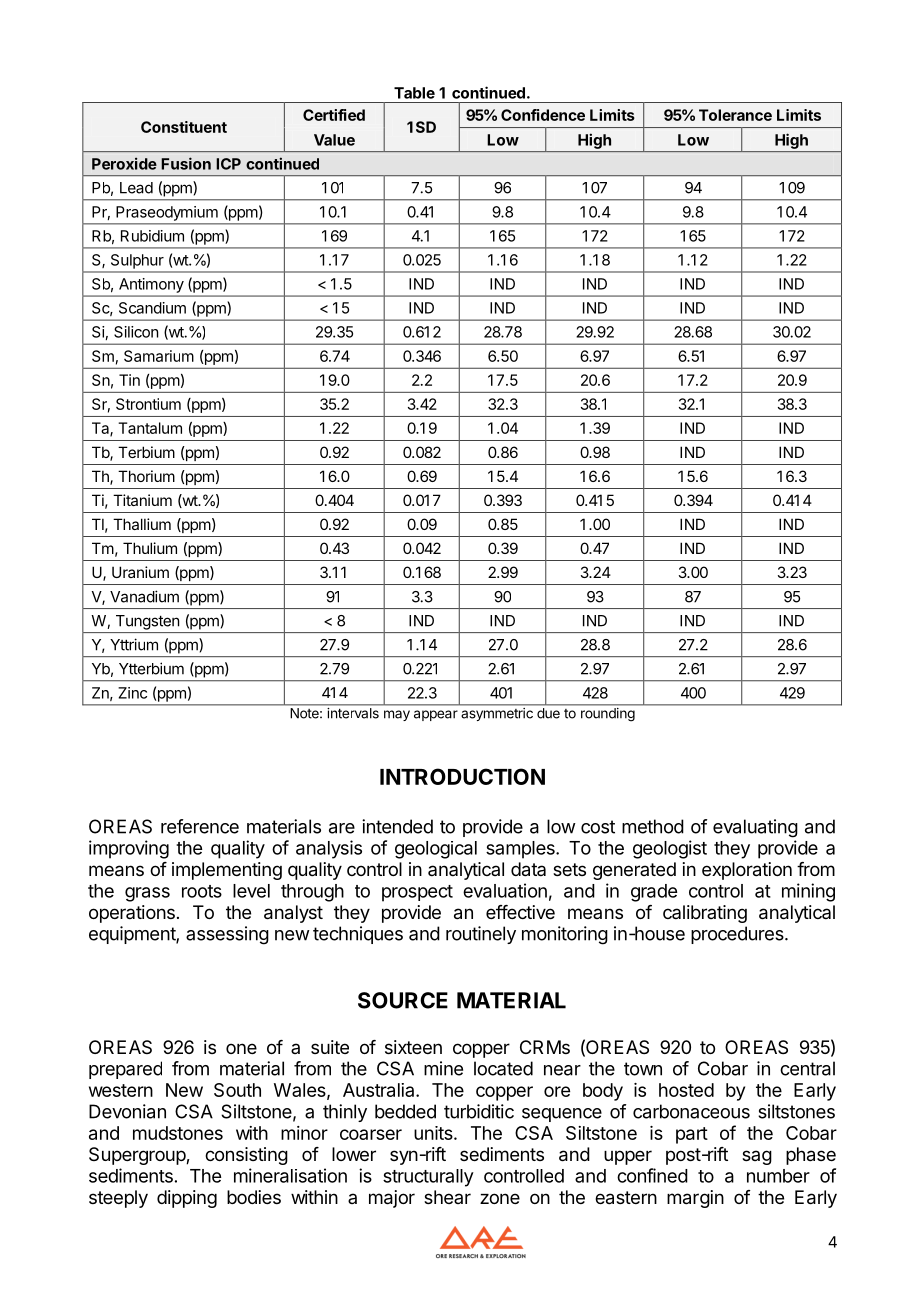 This document has width=924, height=1308. Describe the element at coordinates (735, 115) in the document. I see `Tolerance` at that location.
